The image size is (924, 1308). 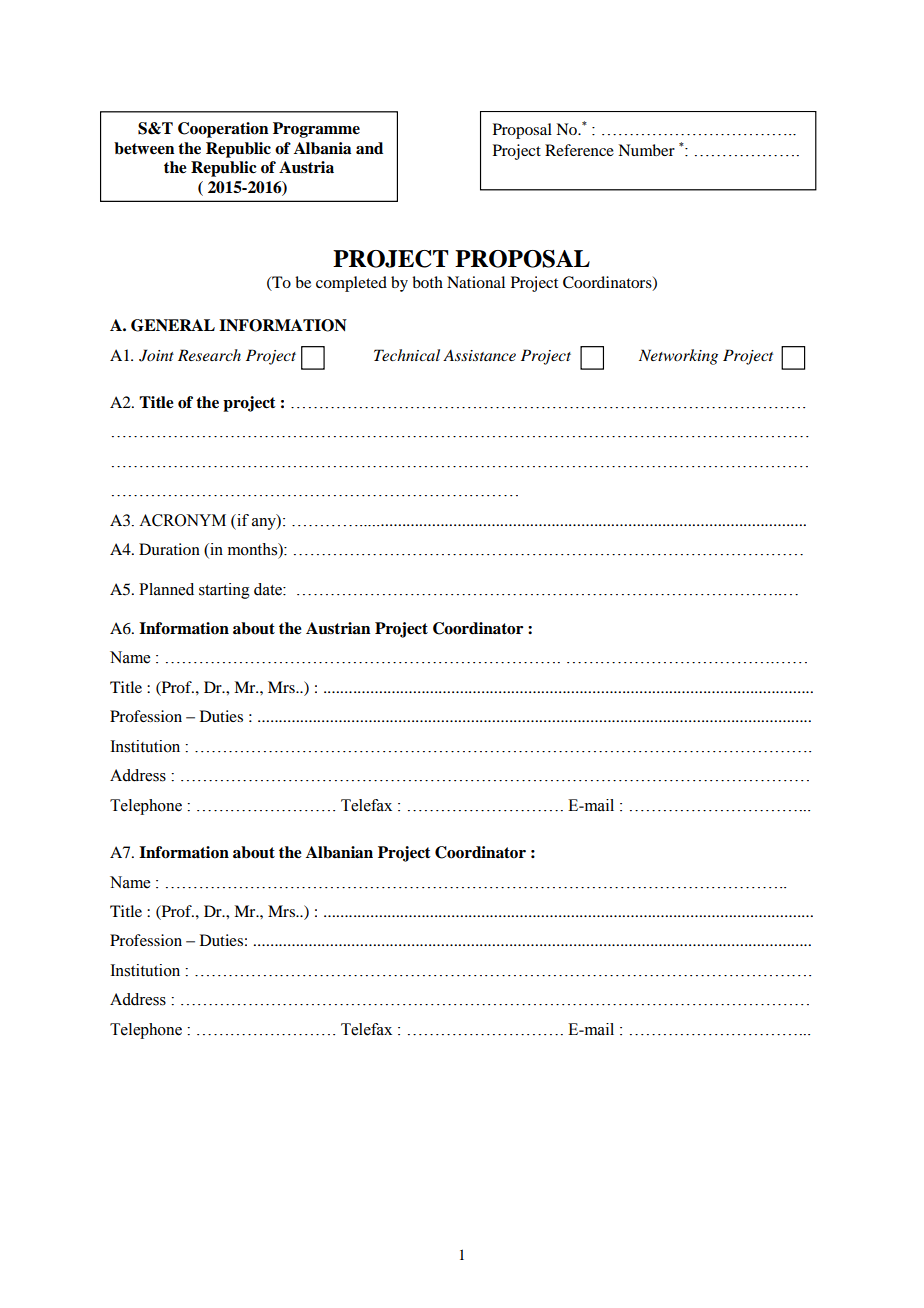 What do you see at coordinates (166, 589) in the document?
I see `Planned` at bounding box center [166, 589].
